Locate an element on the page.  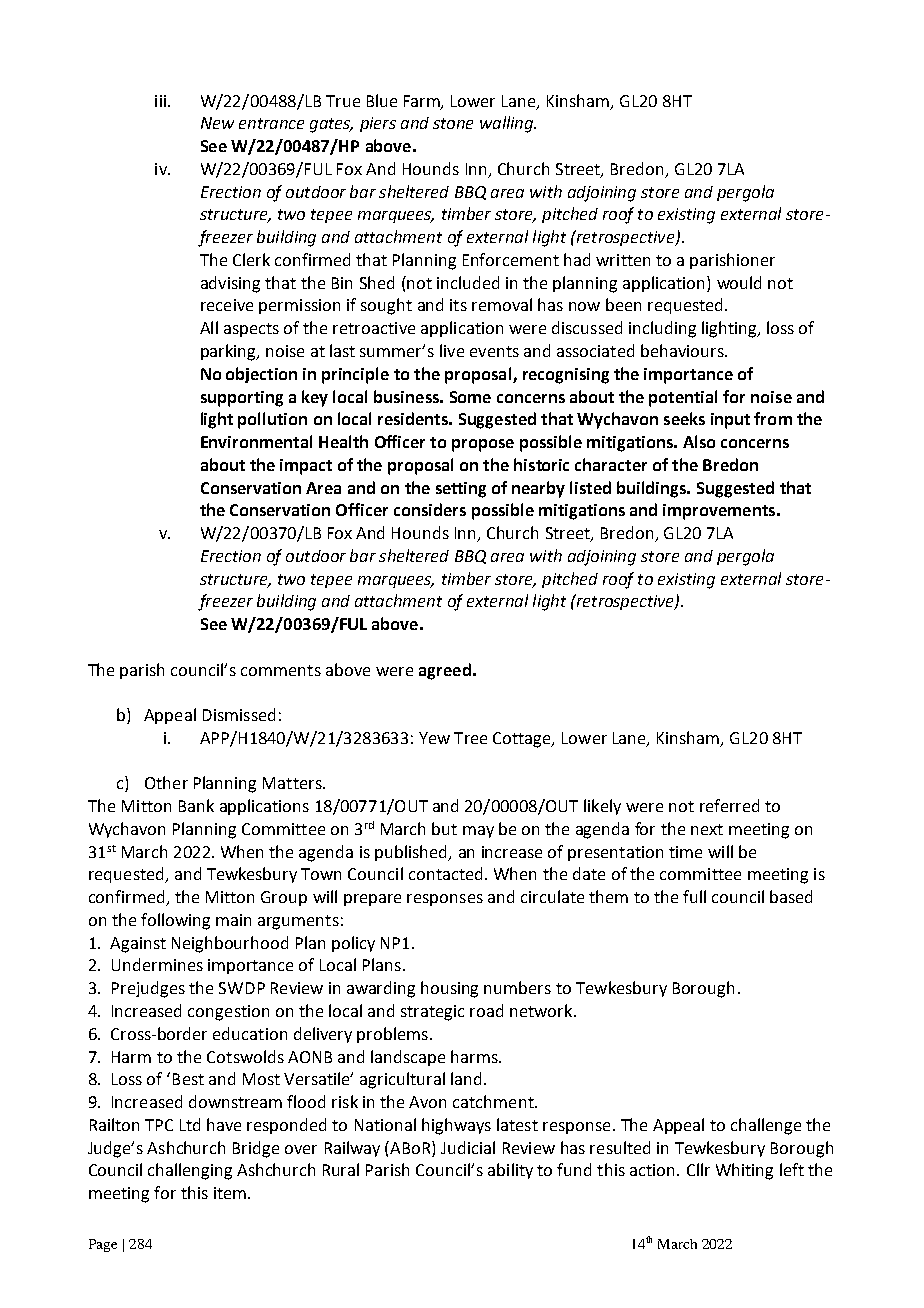
improvements is located at coordinates (720, 512).
